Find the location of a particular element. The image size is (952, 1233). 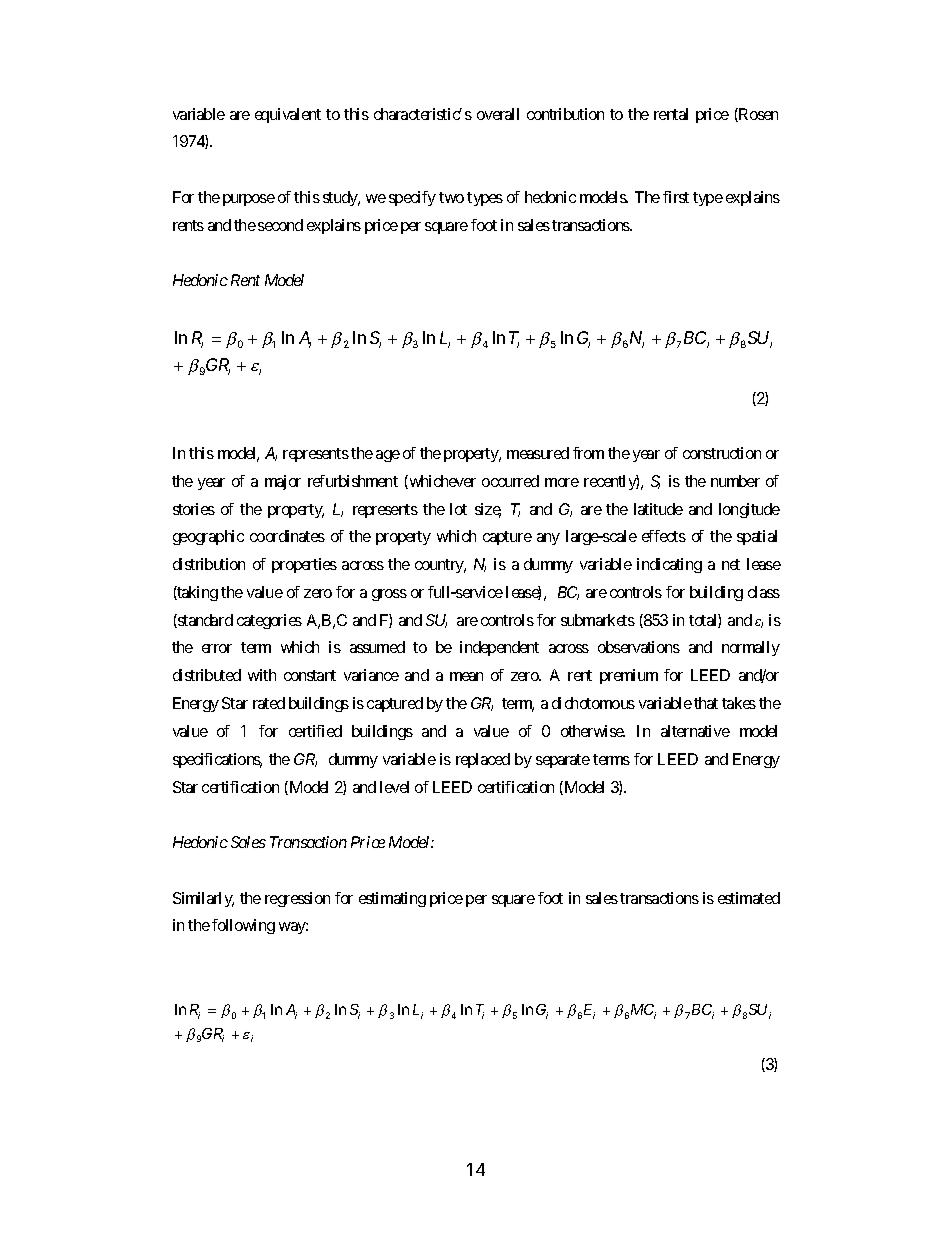

second is located at coordinates (280, 225).
